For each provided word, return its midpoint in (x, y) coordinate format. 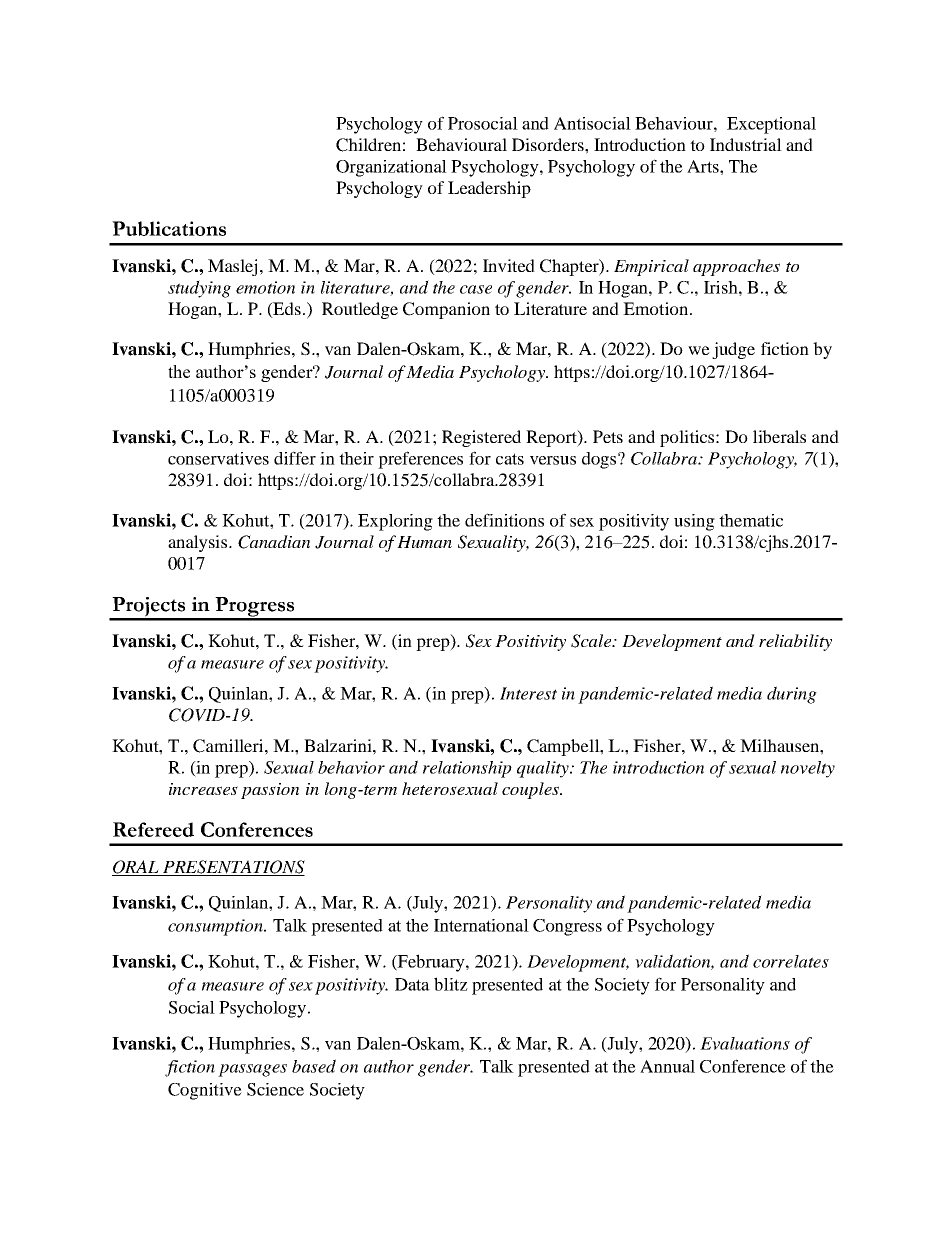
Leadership (489, 189)
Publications (169, 228)
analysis (199, 543)
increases (203, 789)
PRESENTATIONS (233, 868)
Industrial (746, 144)
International (481, 925)
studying (199, 289)
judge (733, 350)
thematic (751, 520)
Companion (446, 310)
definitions (504, 520)
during (792, 695)
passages (252, 1070)
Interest (528, 693)
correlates (791, 961)
